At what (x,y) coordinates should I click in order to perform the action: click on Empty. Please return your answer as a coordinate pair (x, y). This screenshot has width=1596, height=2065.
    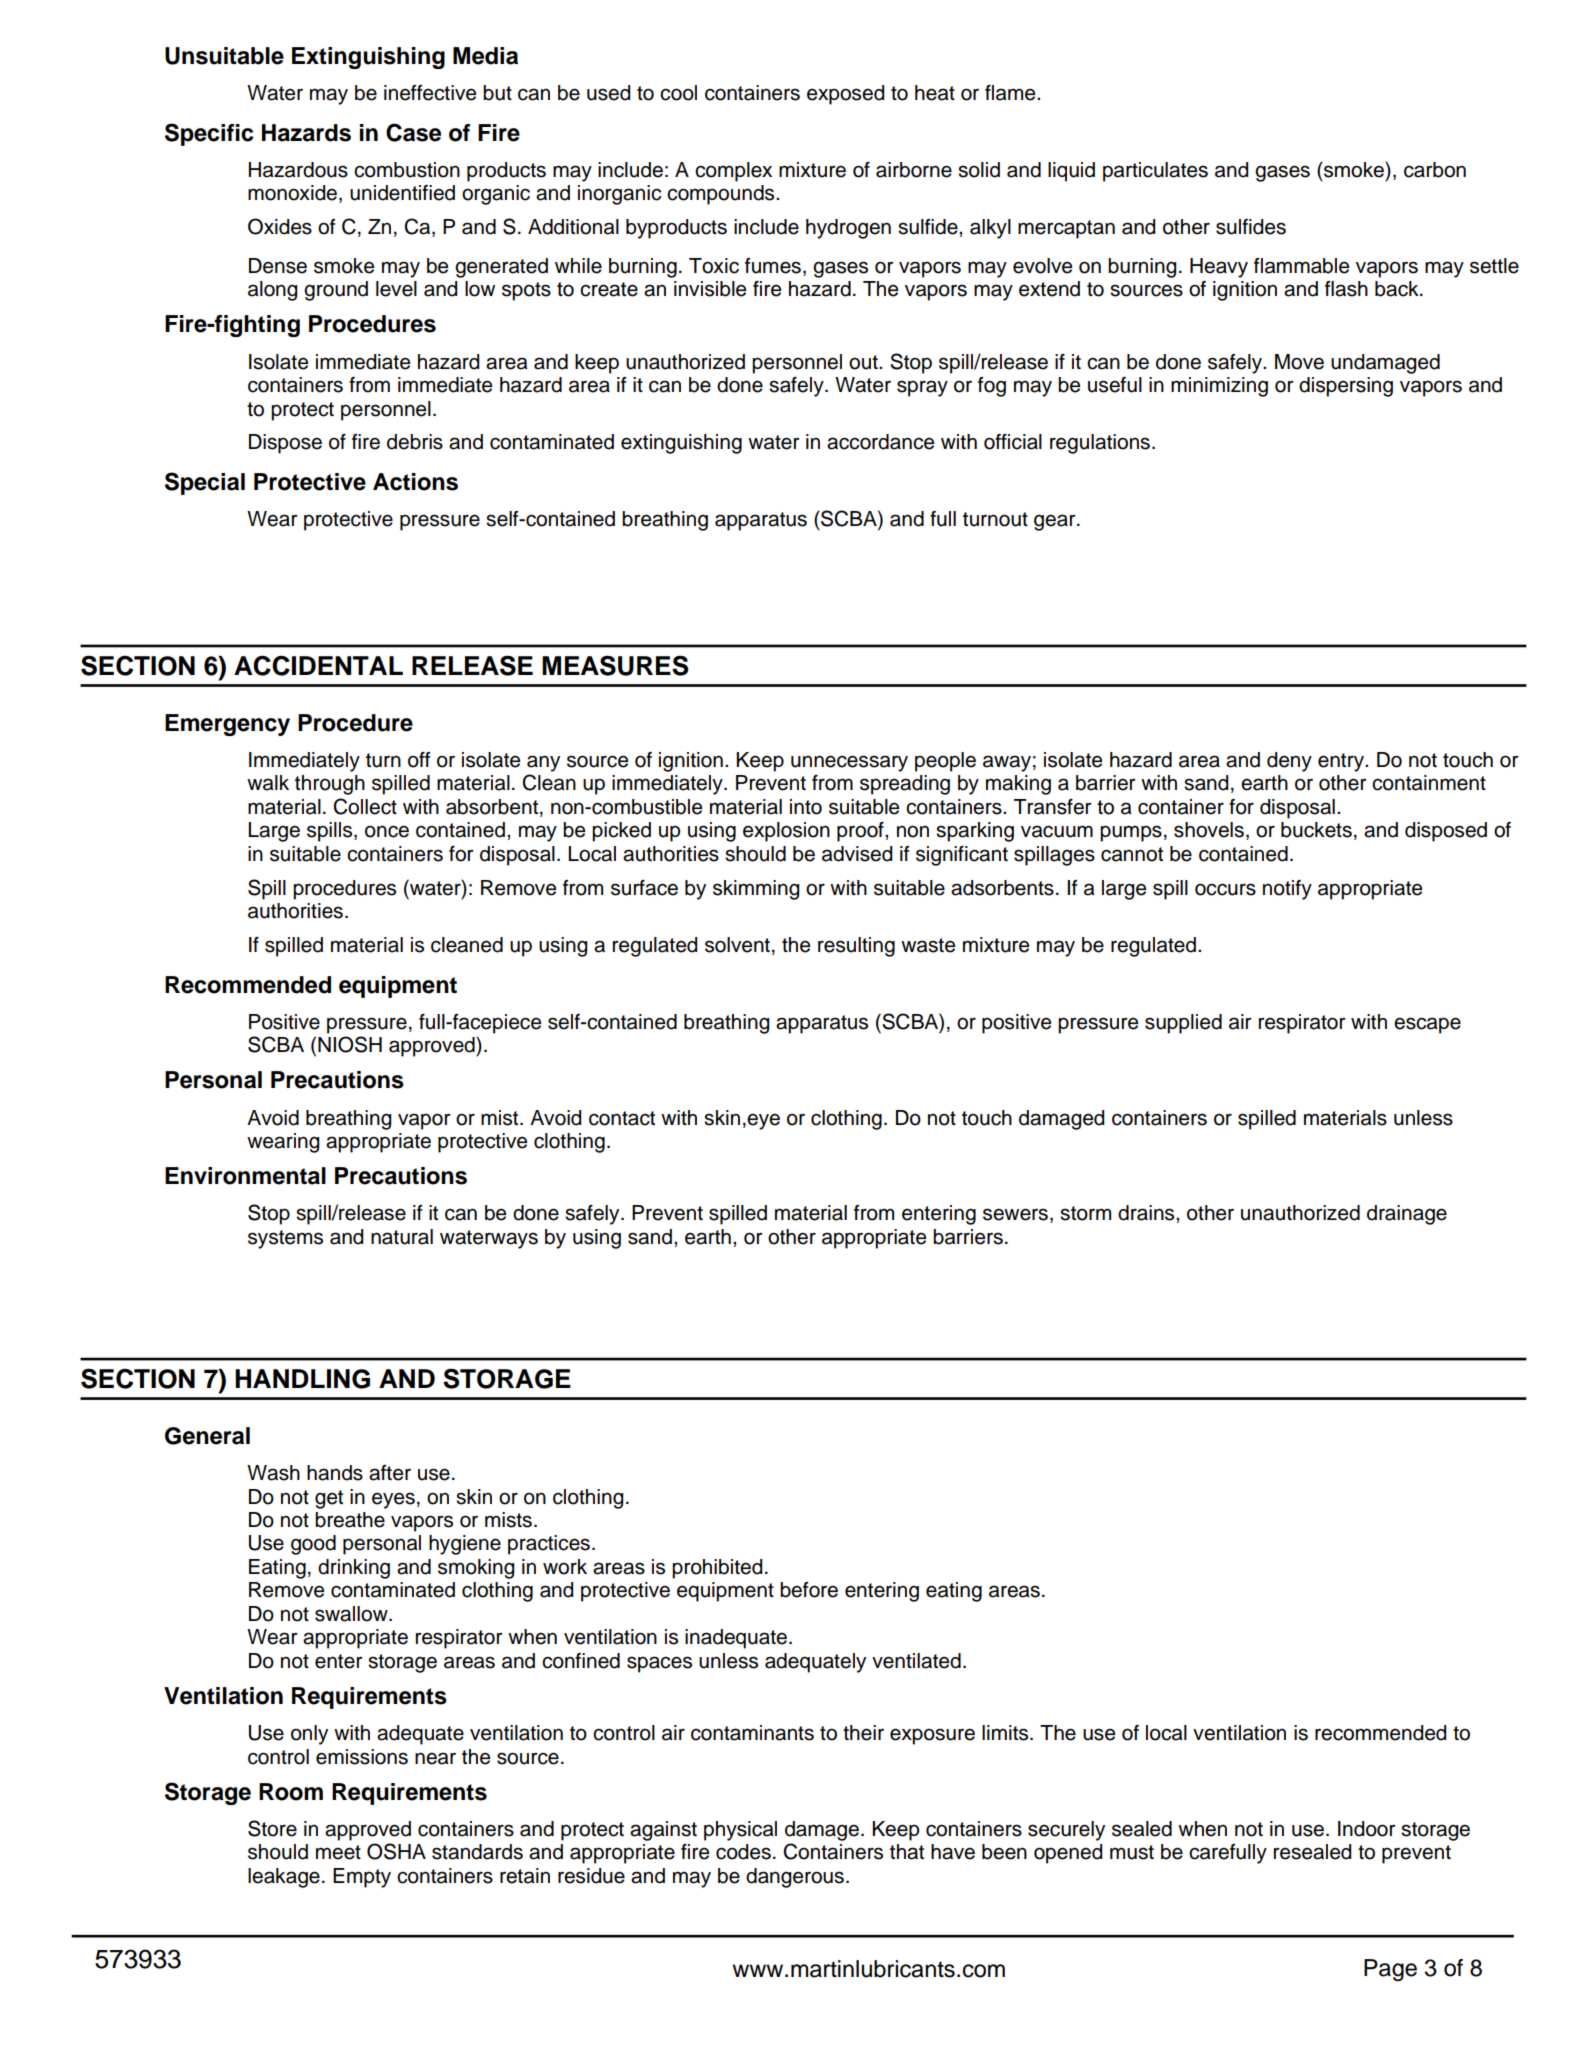
    Looking at the image, I should click on (362, 1878).
